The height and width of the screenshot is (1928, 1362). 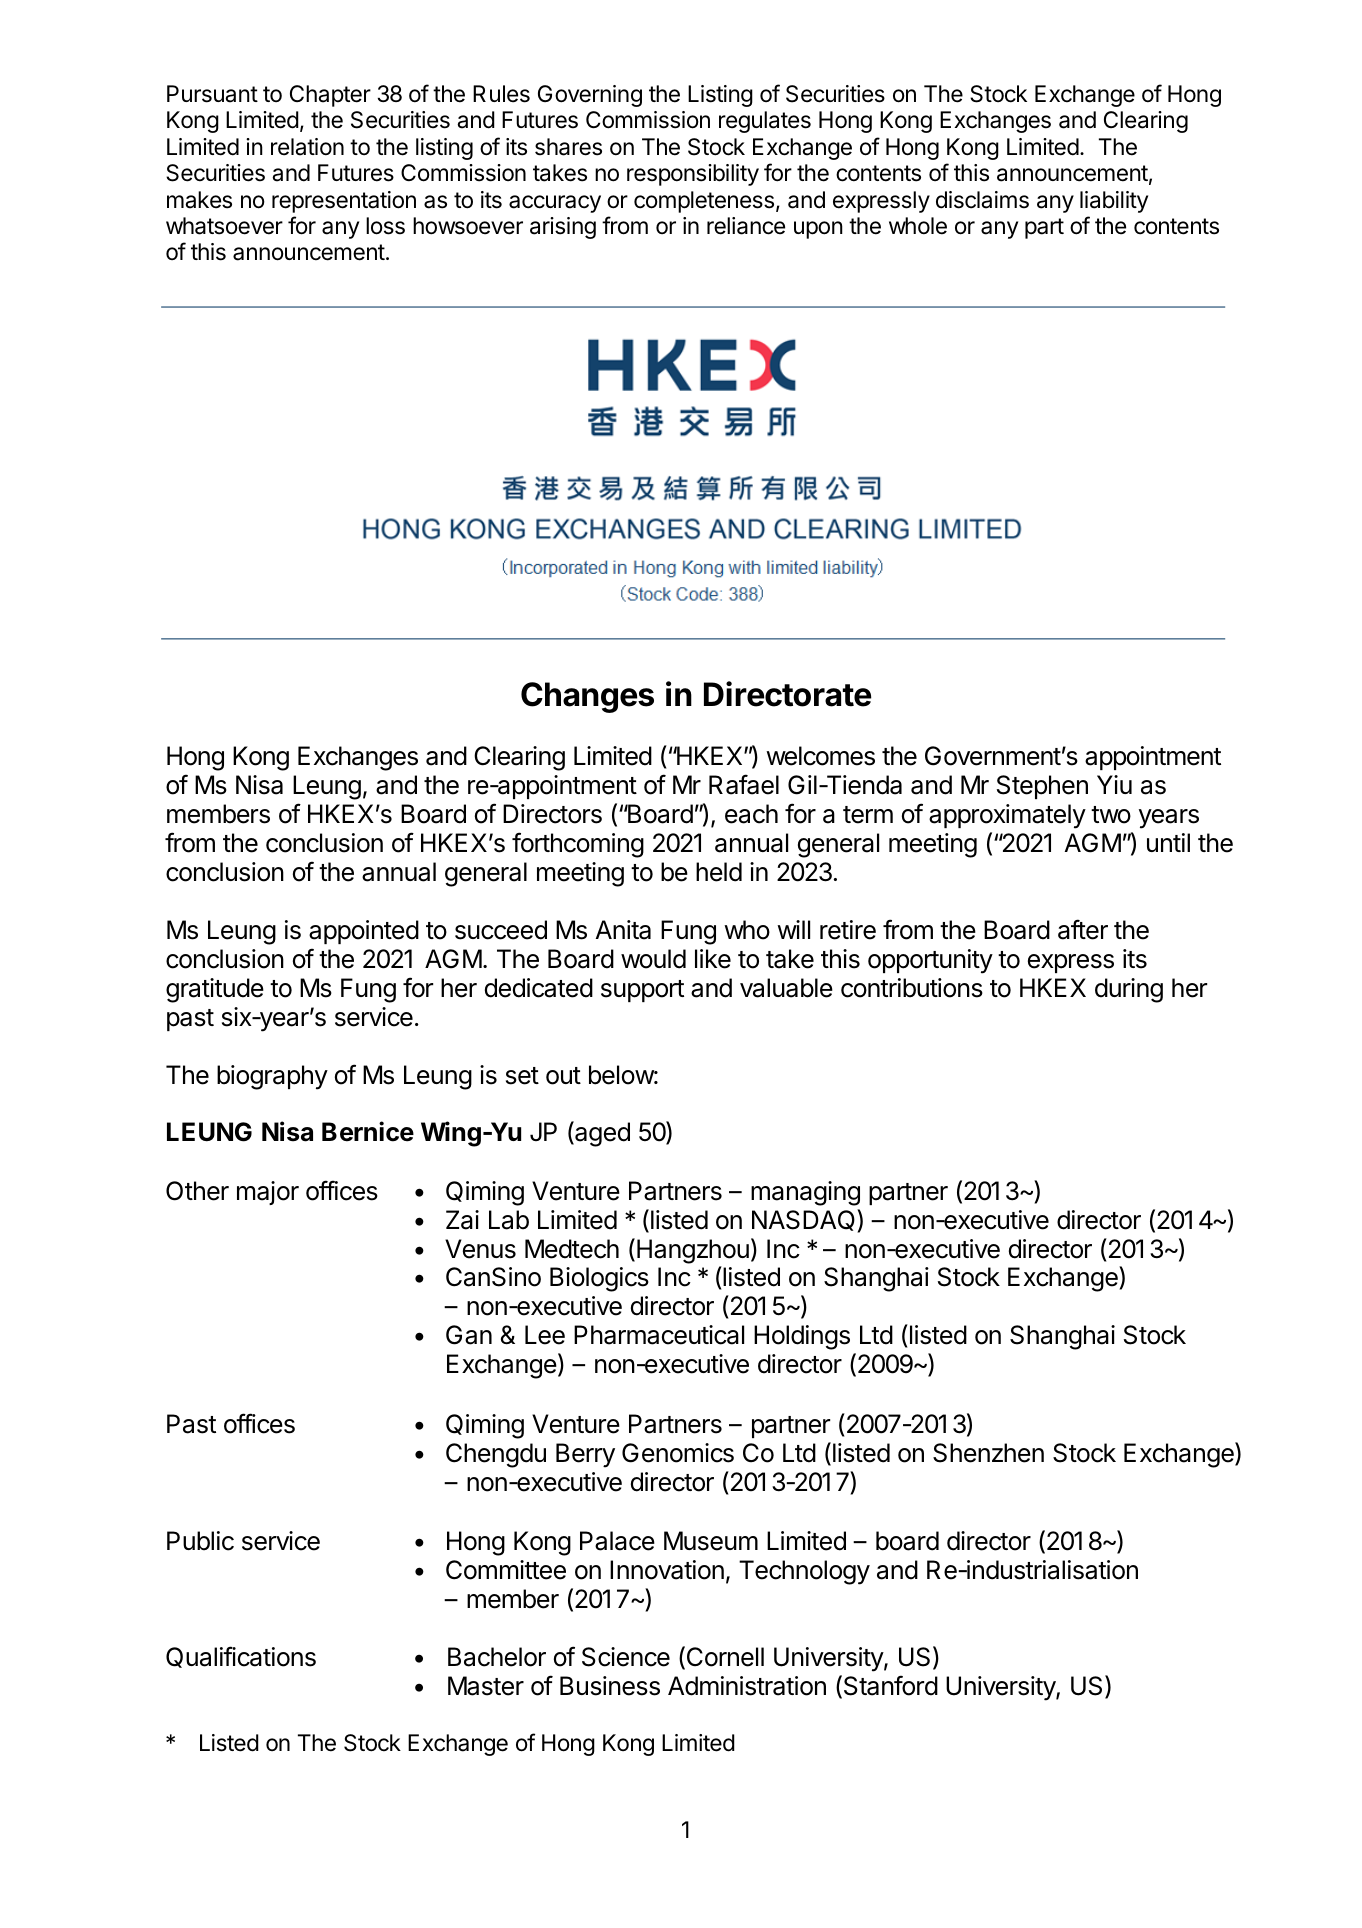 I want to click on held, so click(x=719, y=872).
